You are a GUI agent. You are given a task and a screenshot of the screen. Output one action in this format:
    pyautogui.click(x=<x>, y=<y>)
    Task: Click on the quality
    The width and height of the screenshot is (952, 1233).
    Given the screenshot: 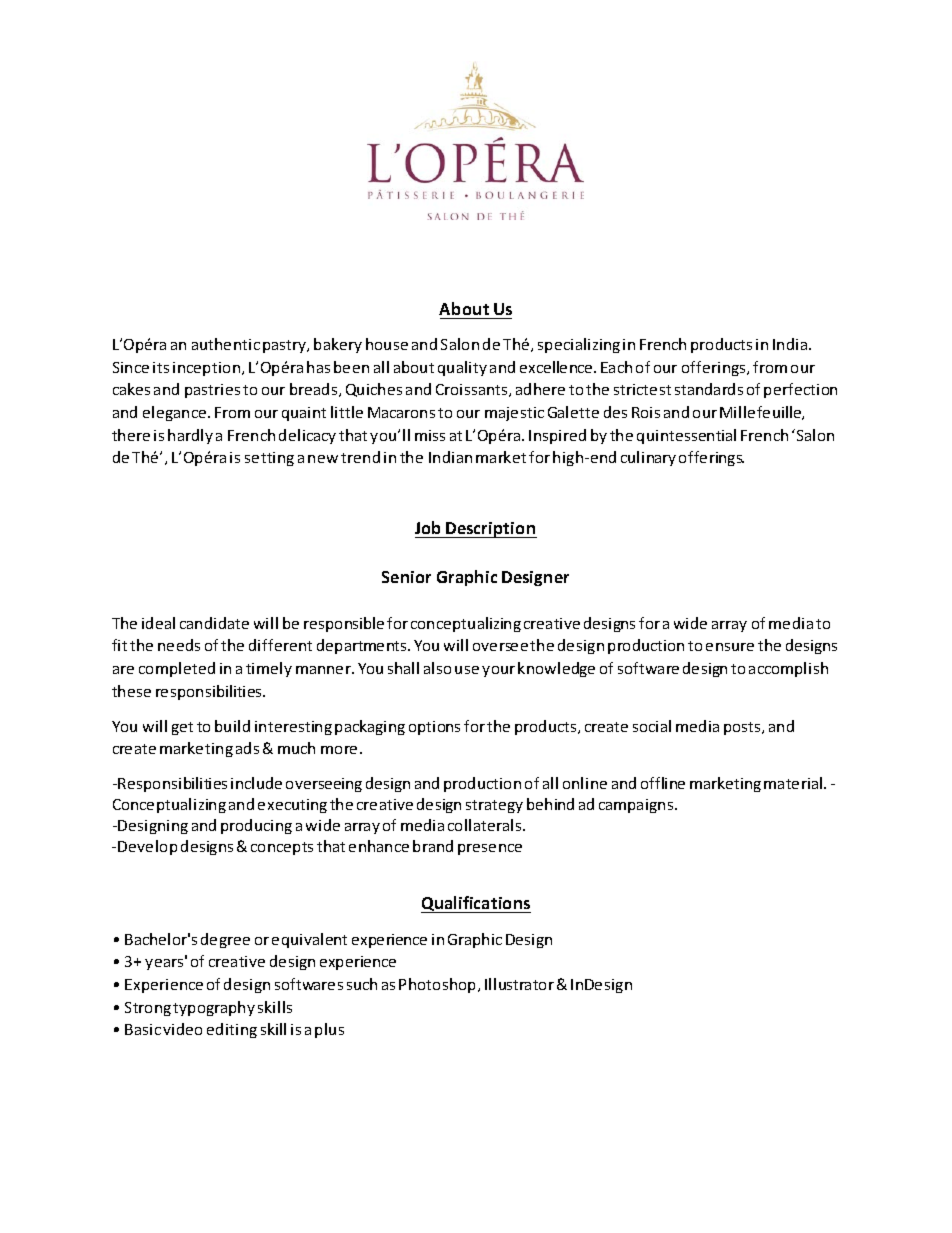 What is the action you would take?
    pyautogui.click(x=462, y=368)
